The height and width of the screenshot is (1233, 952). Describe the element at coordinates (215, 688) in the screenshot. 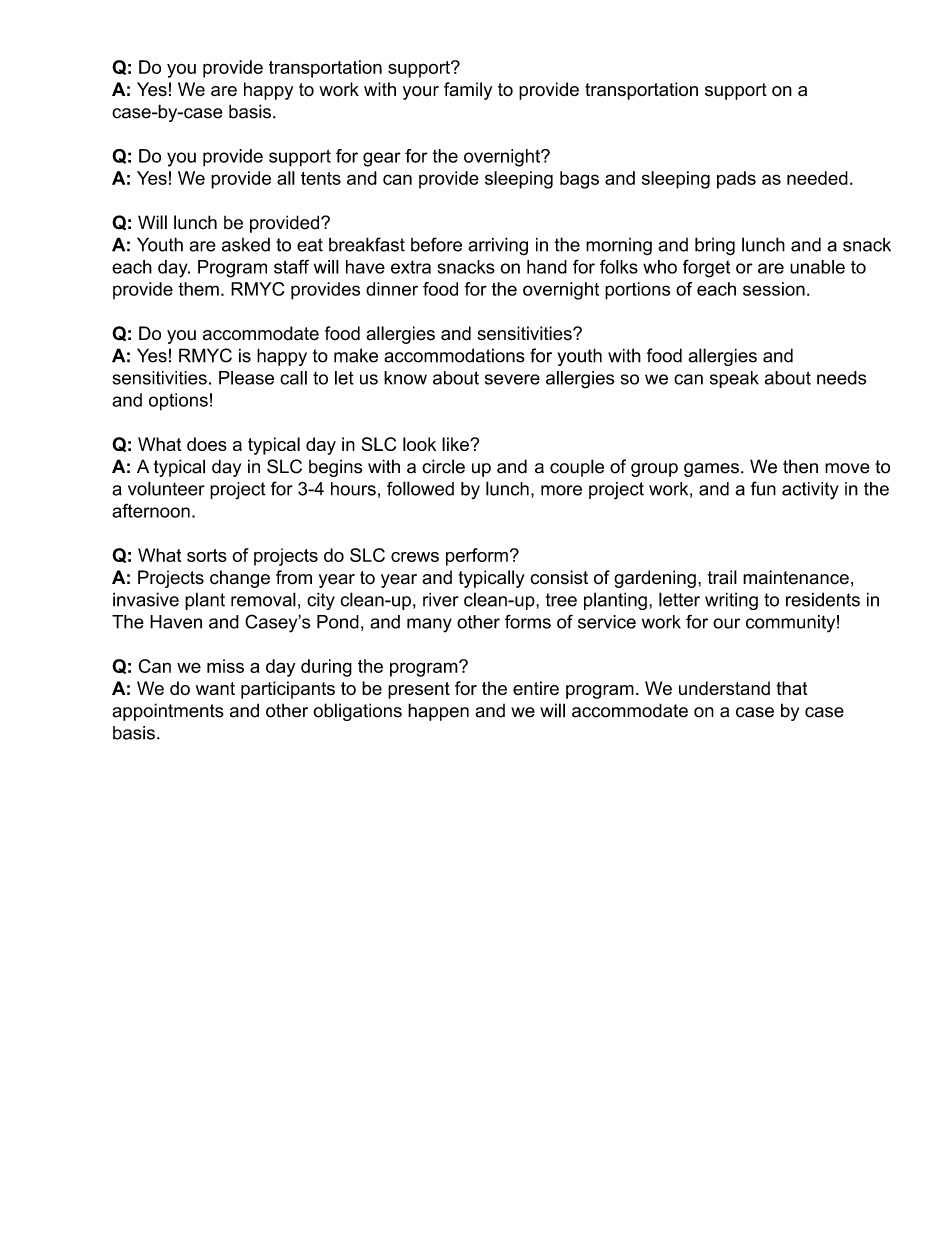

I see `want` at that location.
